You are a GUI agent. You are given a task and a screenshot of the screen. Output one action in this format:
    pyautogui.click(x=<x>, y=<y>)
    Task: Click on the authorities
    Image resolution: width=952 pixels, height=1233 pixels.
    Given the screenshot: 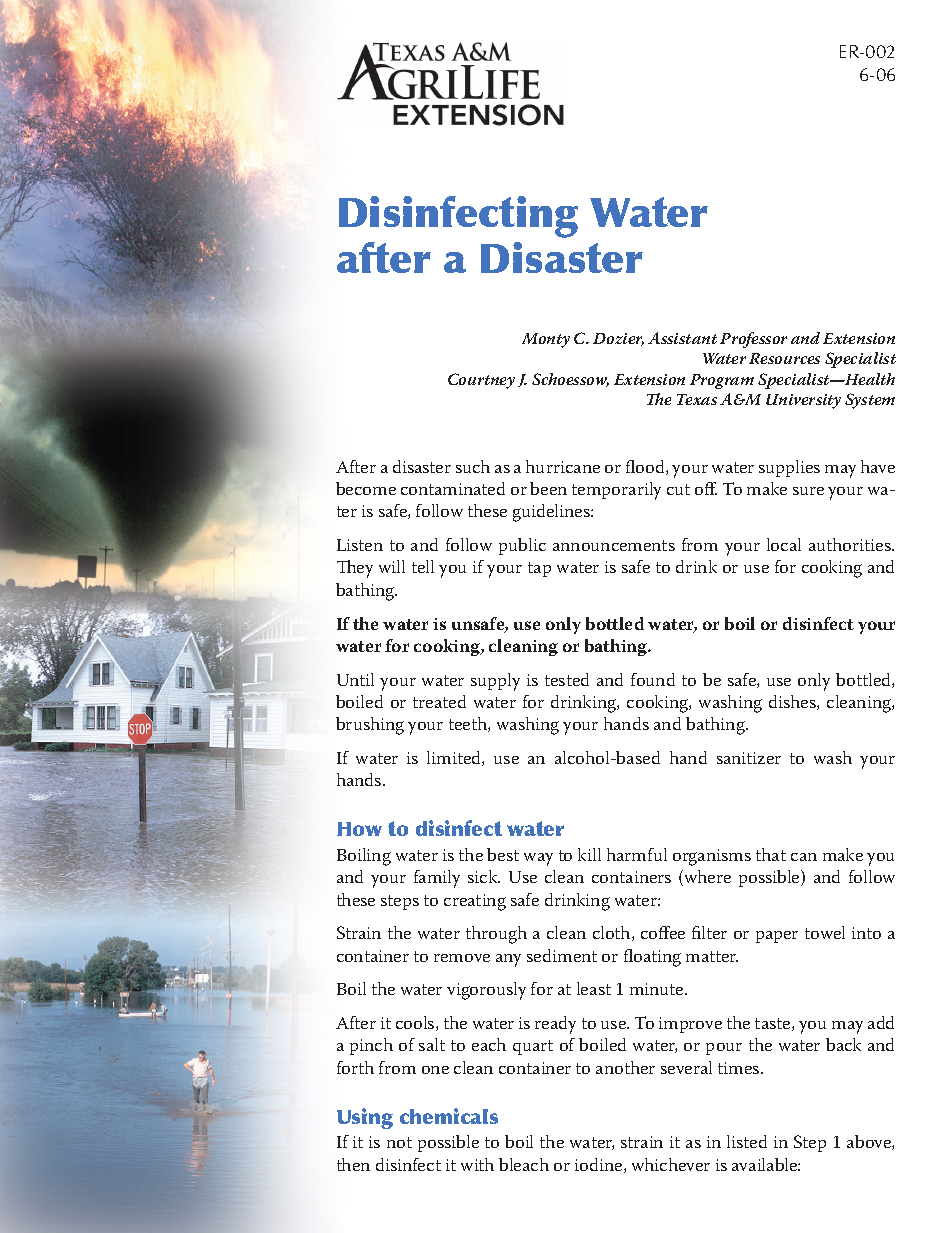 What is the action you would take?
    pyautogui.click(x=851, y=544)
